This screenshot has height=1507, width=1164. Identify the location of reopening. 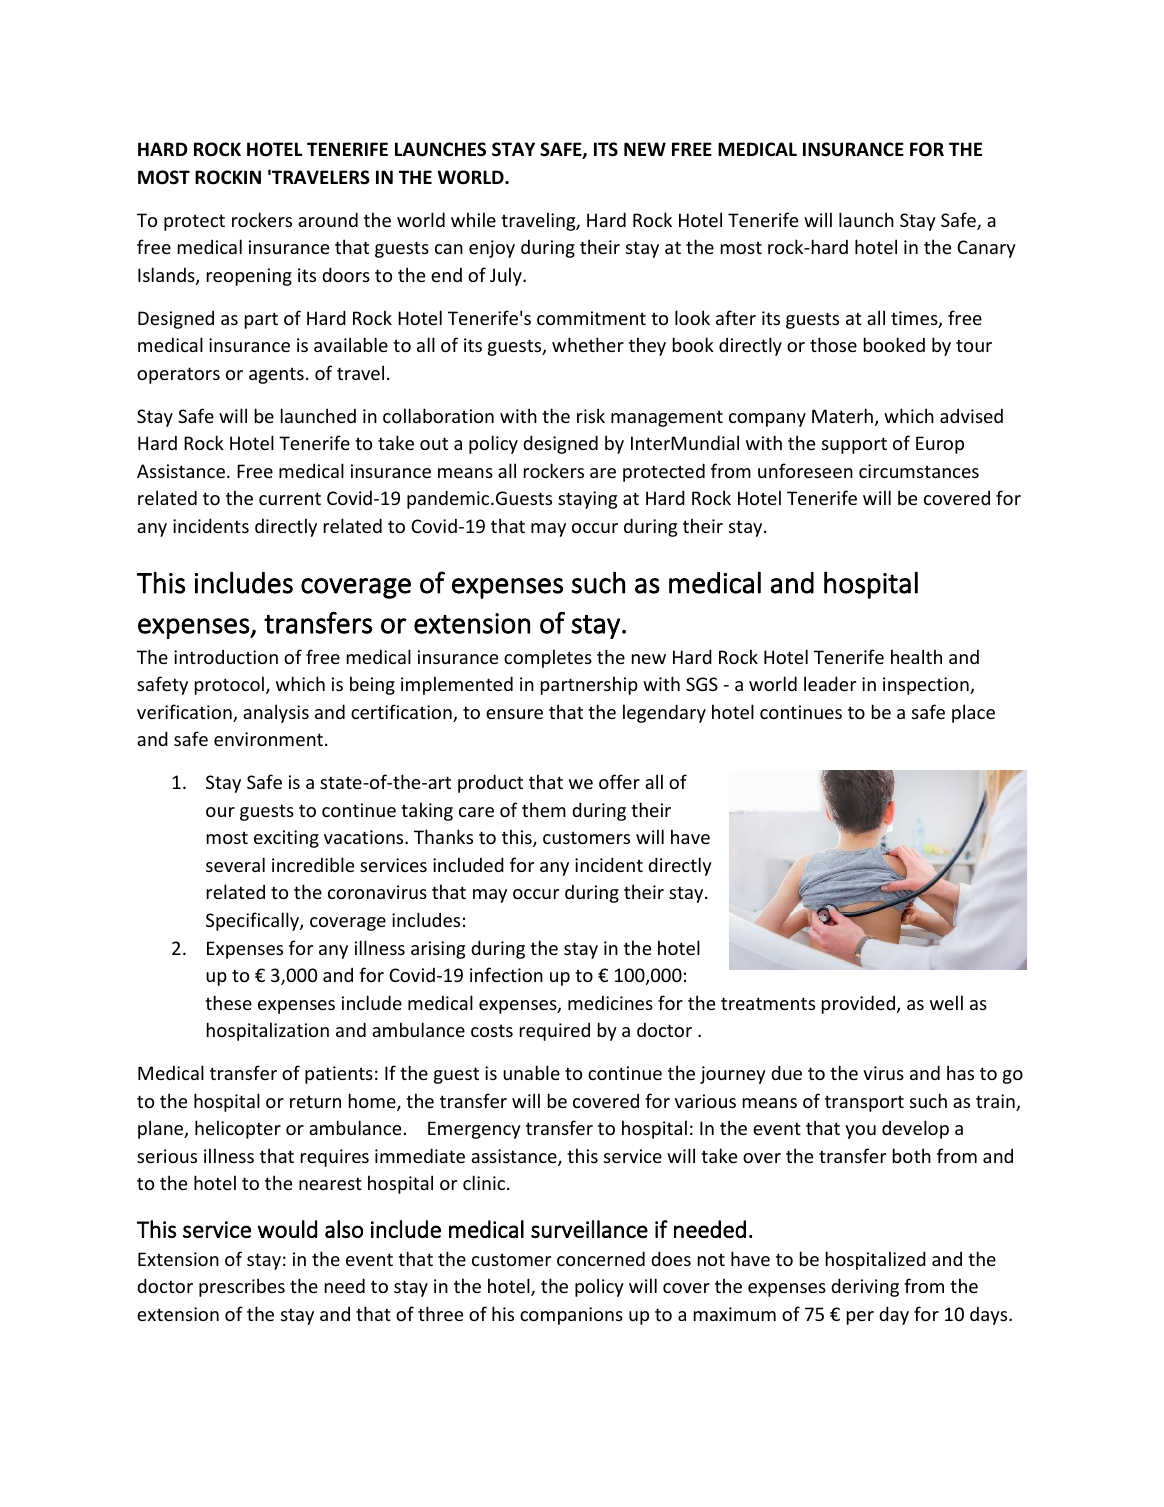
(249, 277).
